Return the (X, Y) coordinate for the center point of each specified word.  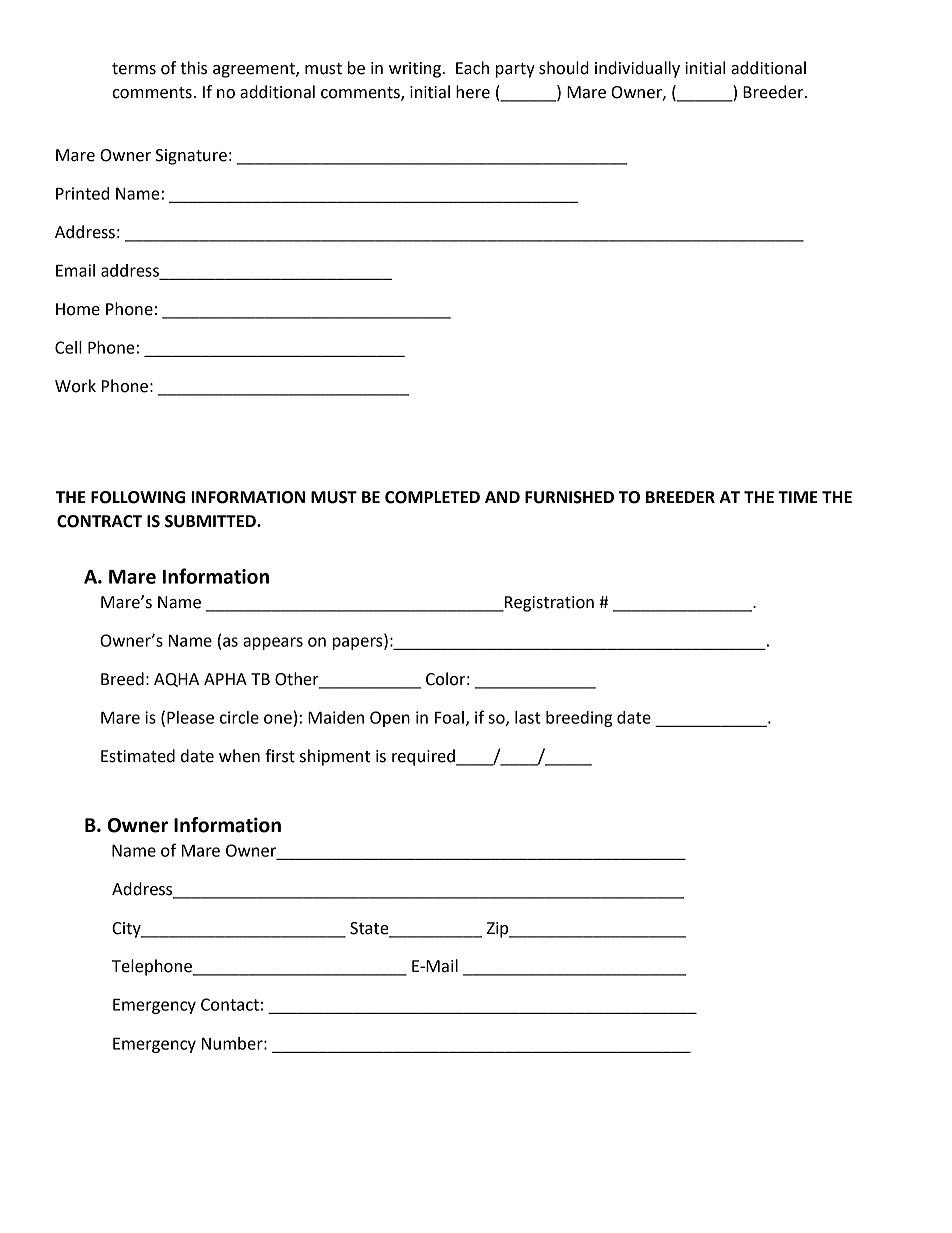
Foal (449, 717)
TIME (798, 497)
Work (75, 386)
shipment (335, 757)
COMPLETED (432, 497)
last (528, 717)
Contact (230, 1004)
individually (637, 69)
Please (190, 717)
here (473, 92)
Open (390, 719)
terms (134, 69)
